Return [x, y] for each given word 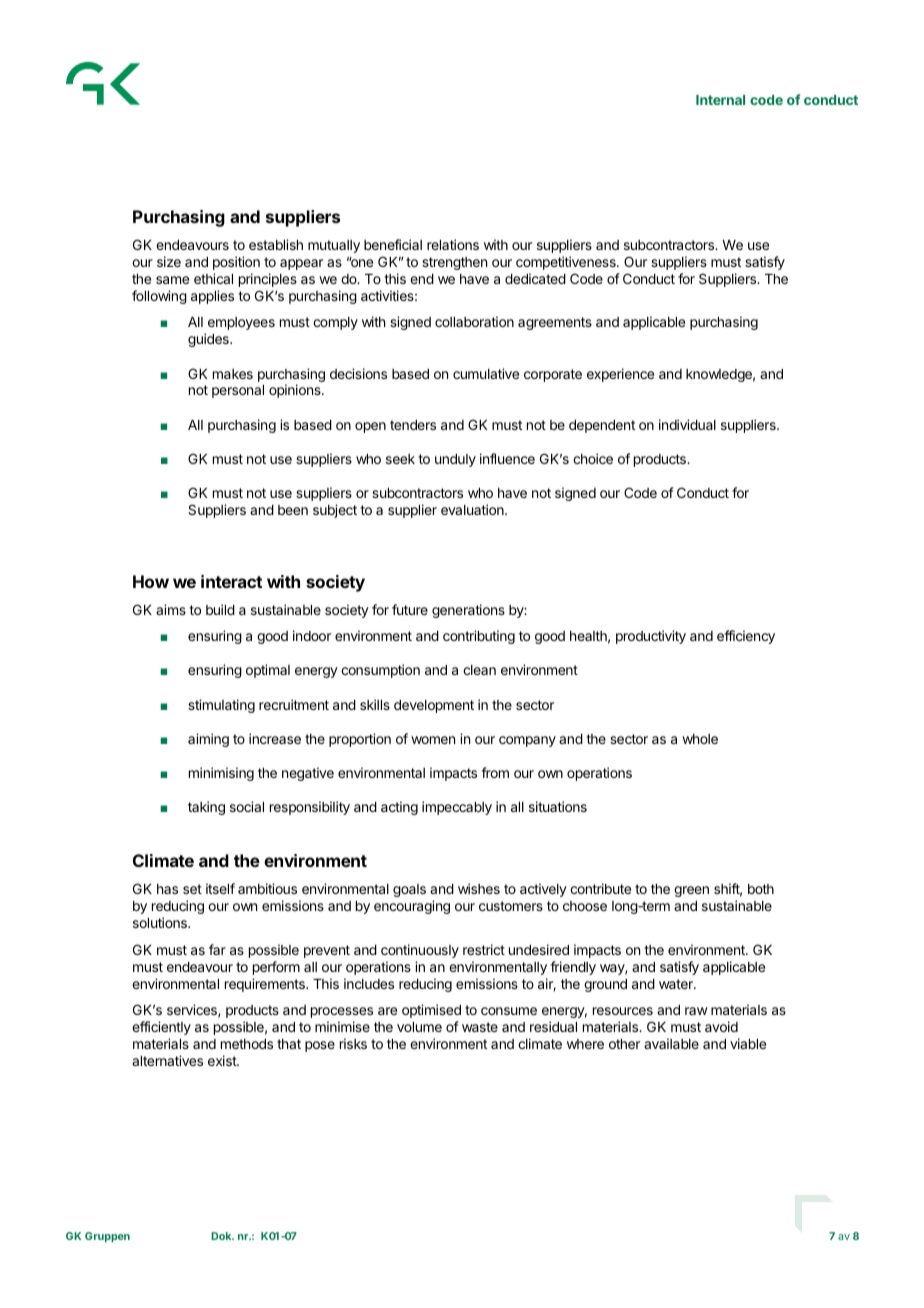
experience [620, 375]
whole [700, 739]
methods [247, 1044]
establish [276, 244]
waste [480, 1027]
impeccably [457, 808]
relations [453, 244]
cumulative [486, 373]
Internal [720, 100]
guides [209, 340]
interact [231, 581]
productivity [651, 637]
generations [468, 611]
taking [206, 808]
